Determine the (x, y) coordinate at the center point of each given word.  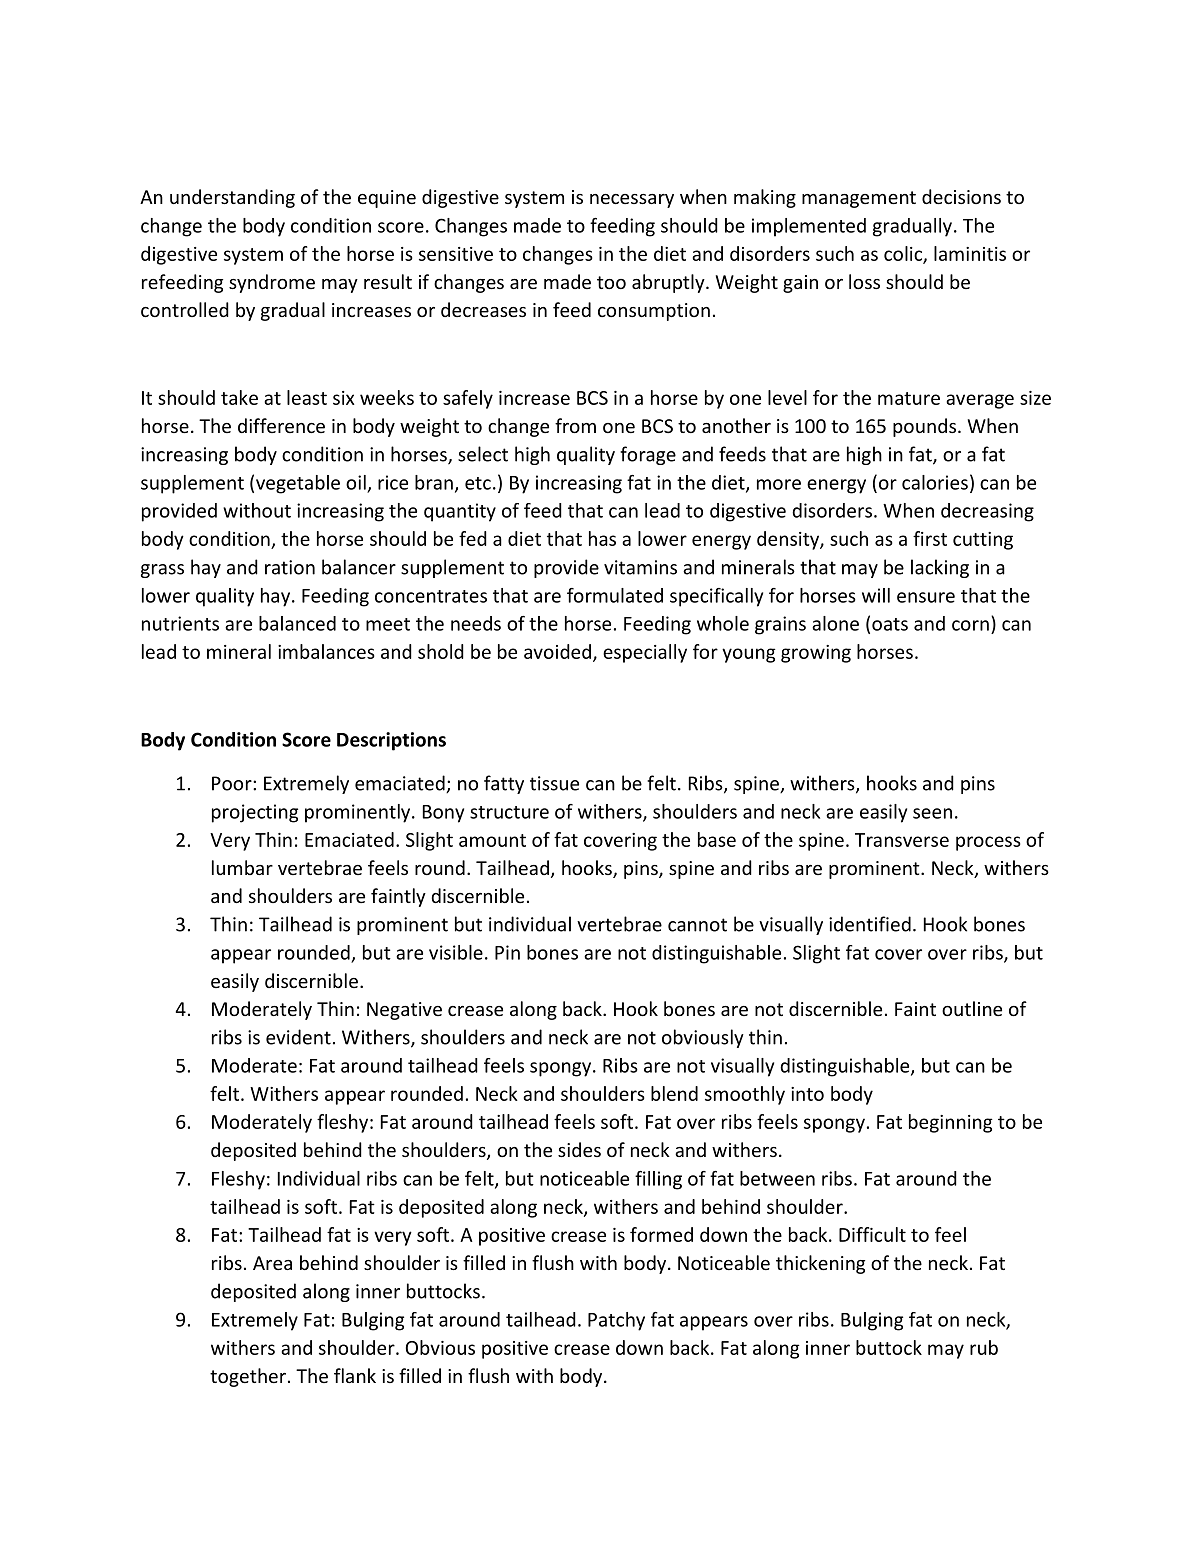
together (248, 1377)
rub (984, 1347)
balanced (297, 623)
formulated (615, 595)
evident (298, 1037)
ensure (926, 597)
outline (972, 1008)
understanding (232, 198)
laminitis (970, 253)
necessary (632, 201)
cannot (697, 925)
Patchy (616, 1321)
